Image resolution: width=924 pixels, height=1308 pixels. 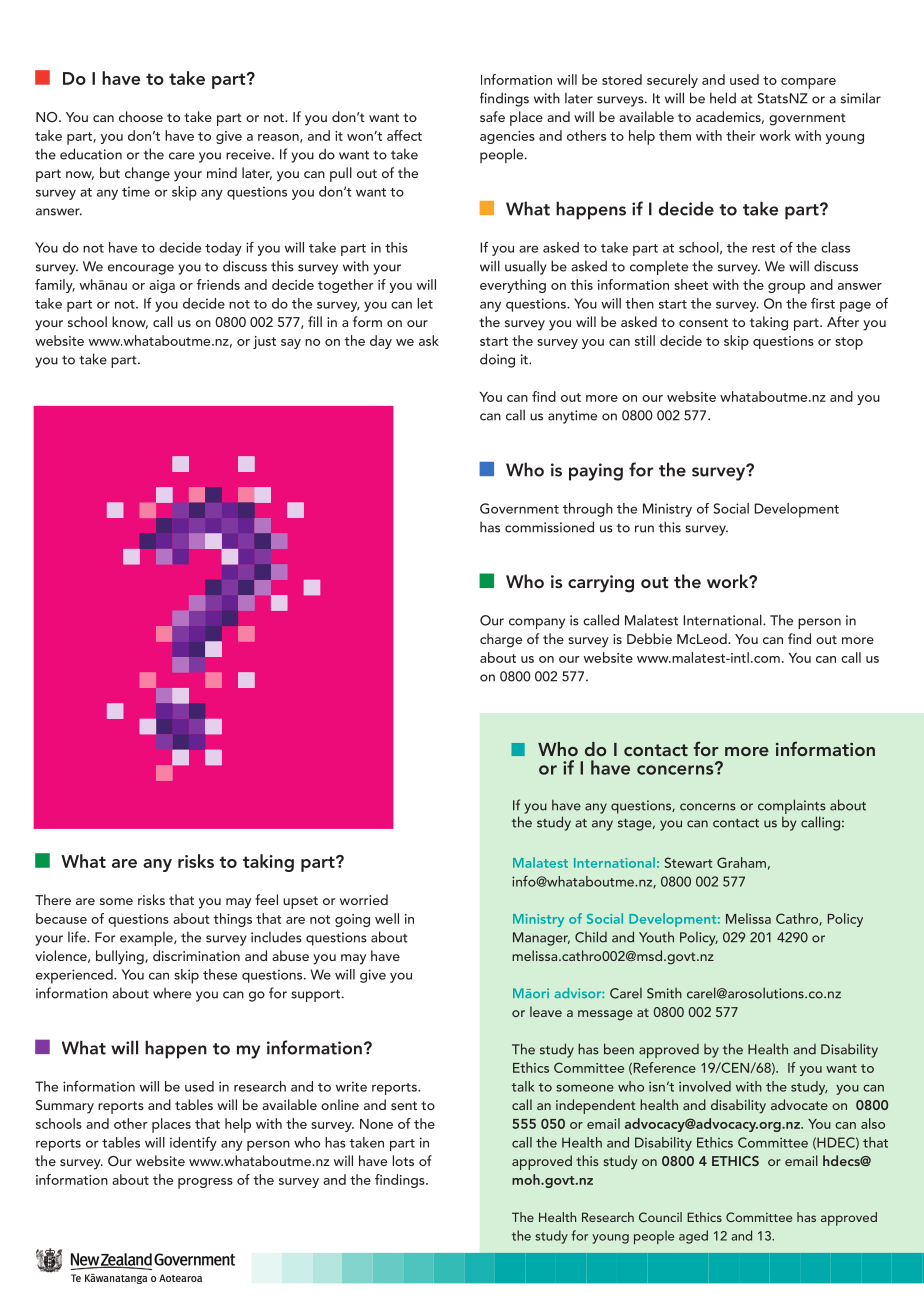 I want to click on safe, so click(x=492, y=116).
